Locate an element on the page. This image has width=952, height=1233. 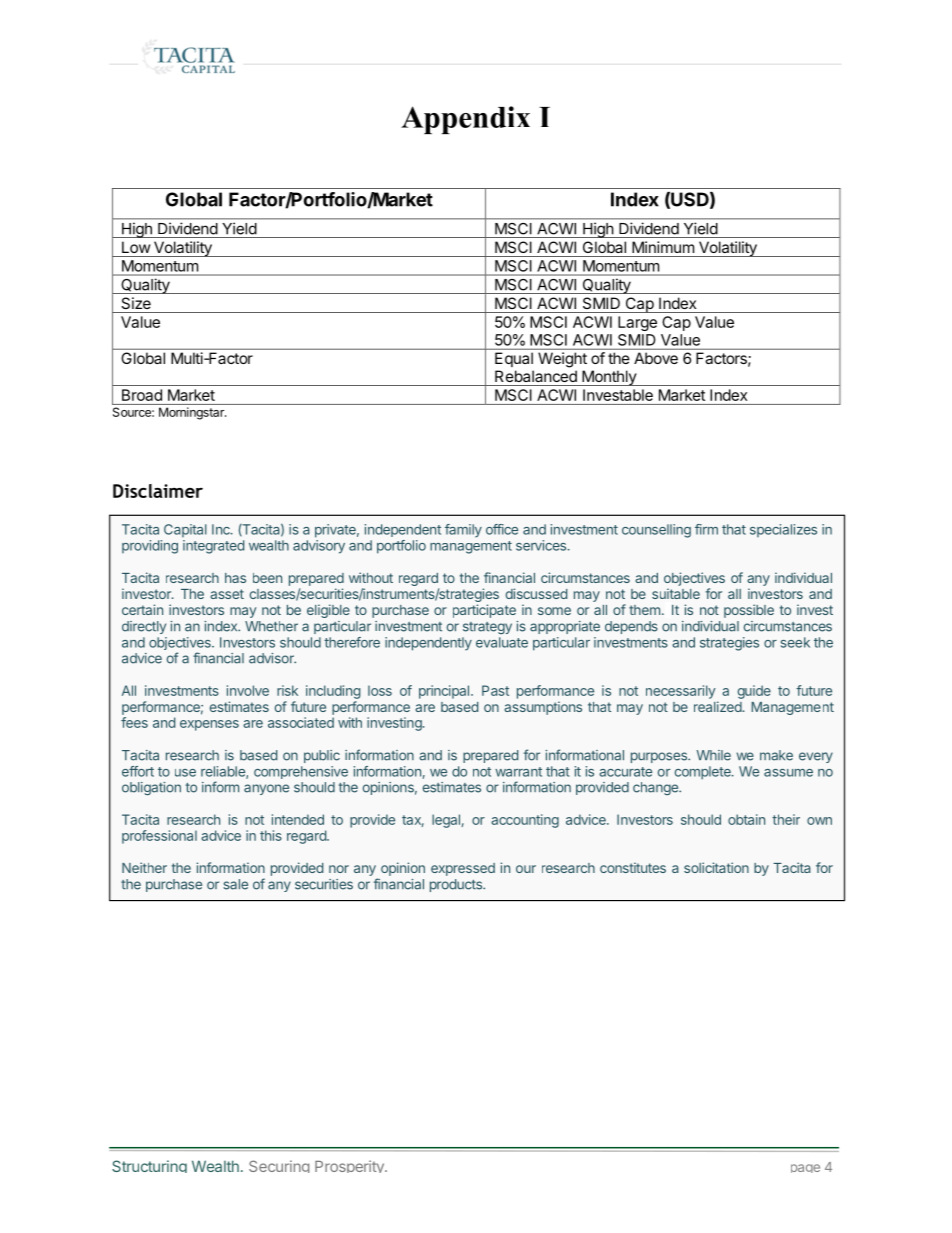
obtain is located at coordinates (746, 819).
